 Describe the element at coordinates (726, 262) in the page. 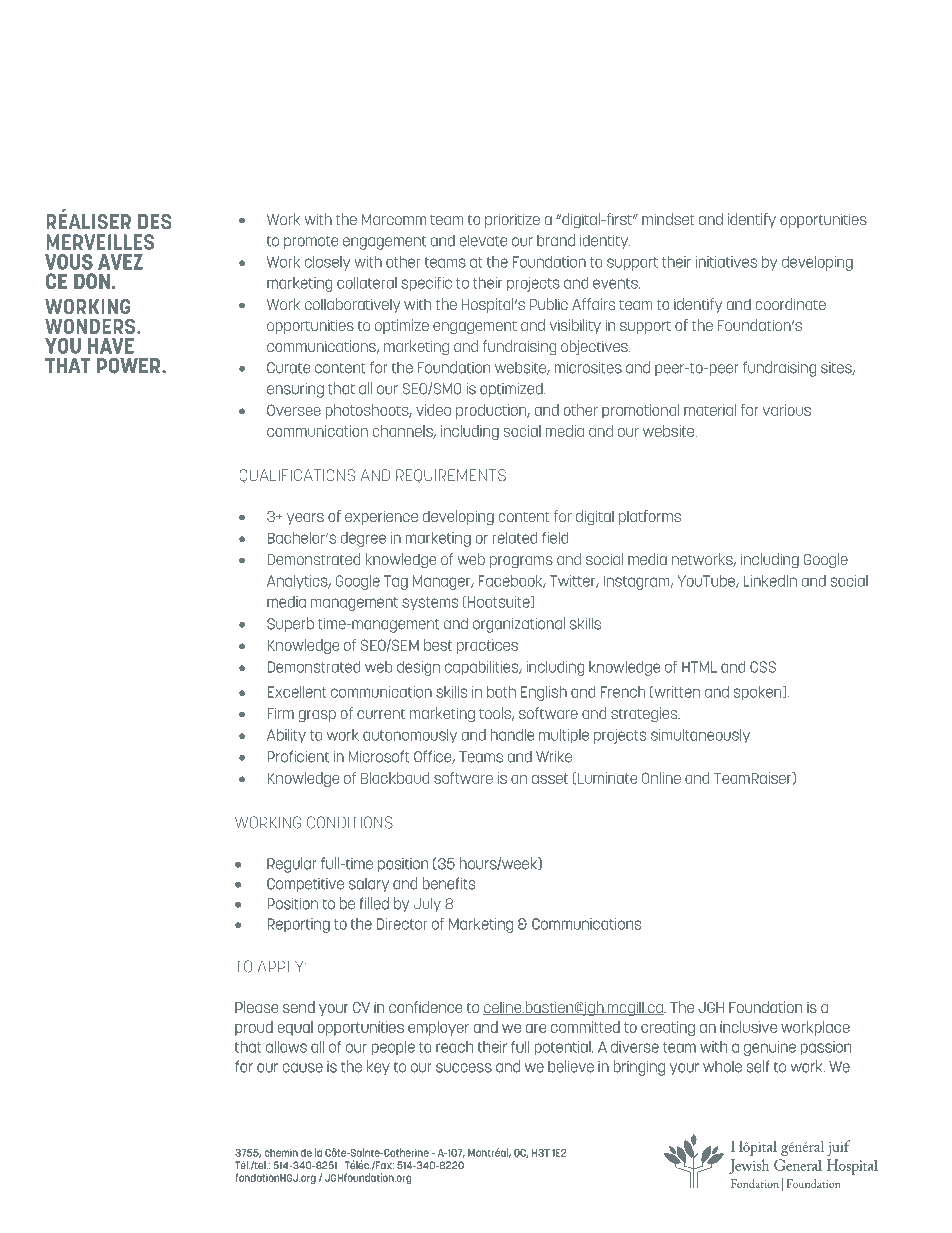

I see `initiatives` at that location.
